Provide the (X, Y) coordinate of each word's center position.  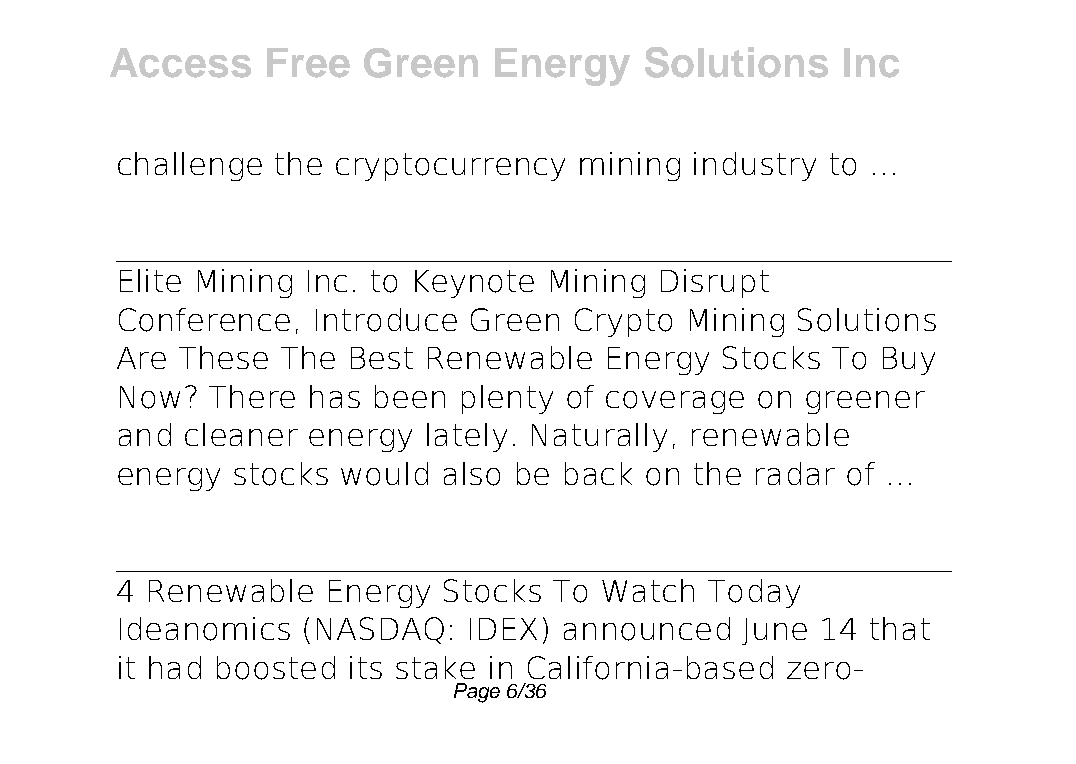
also (472, 474)
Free (308, 63)
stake (435, 667)
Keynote (474, 284)
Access (180, 63)
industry (755, 166)
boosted (276, 668)
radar (795, 473)
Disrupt (715, 283)
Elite (150, 280)
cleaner (241, 434)
